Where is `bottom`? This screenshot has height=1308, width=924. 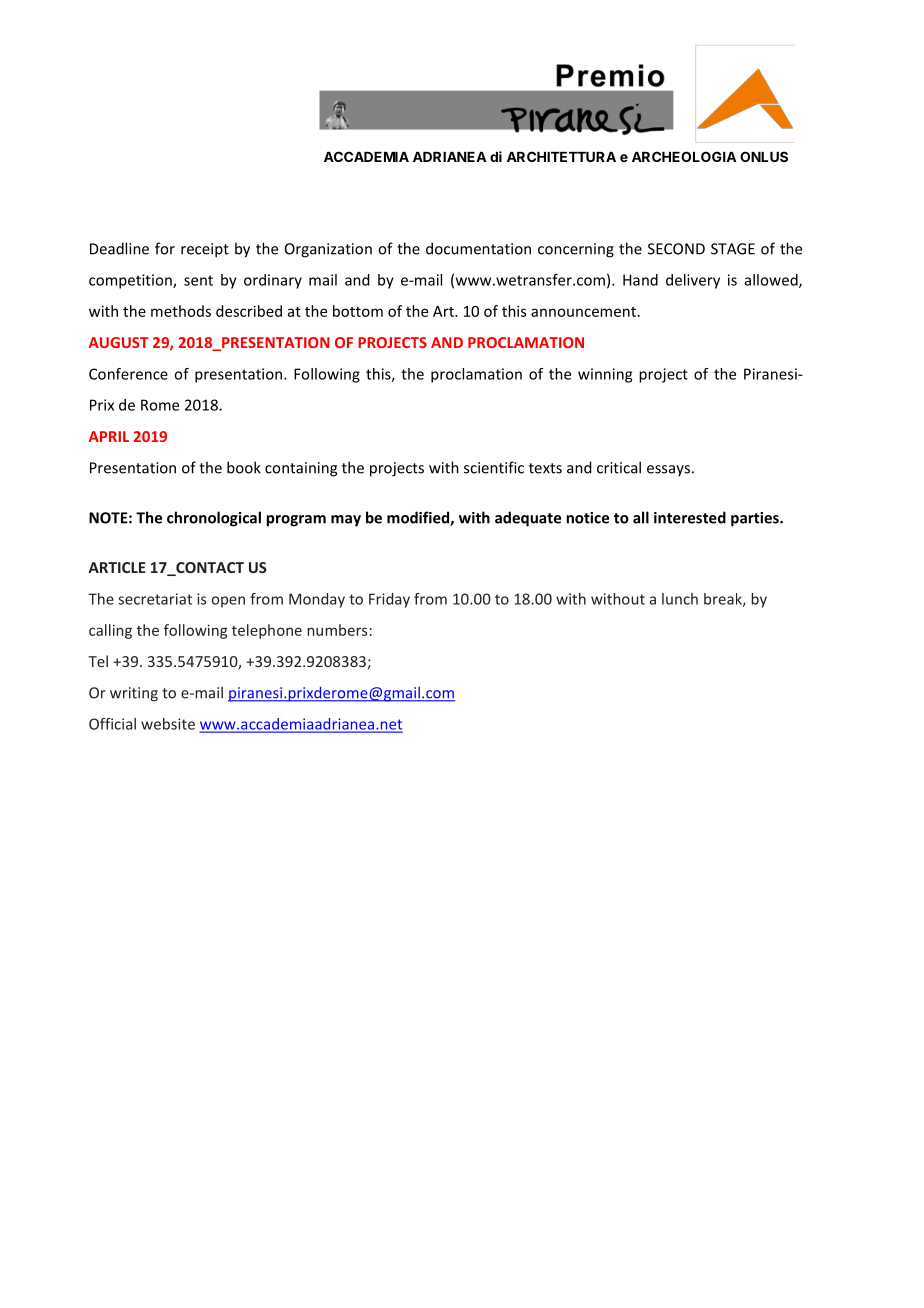 bottom is located at coordinates (358, 311).
